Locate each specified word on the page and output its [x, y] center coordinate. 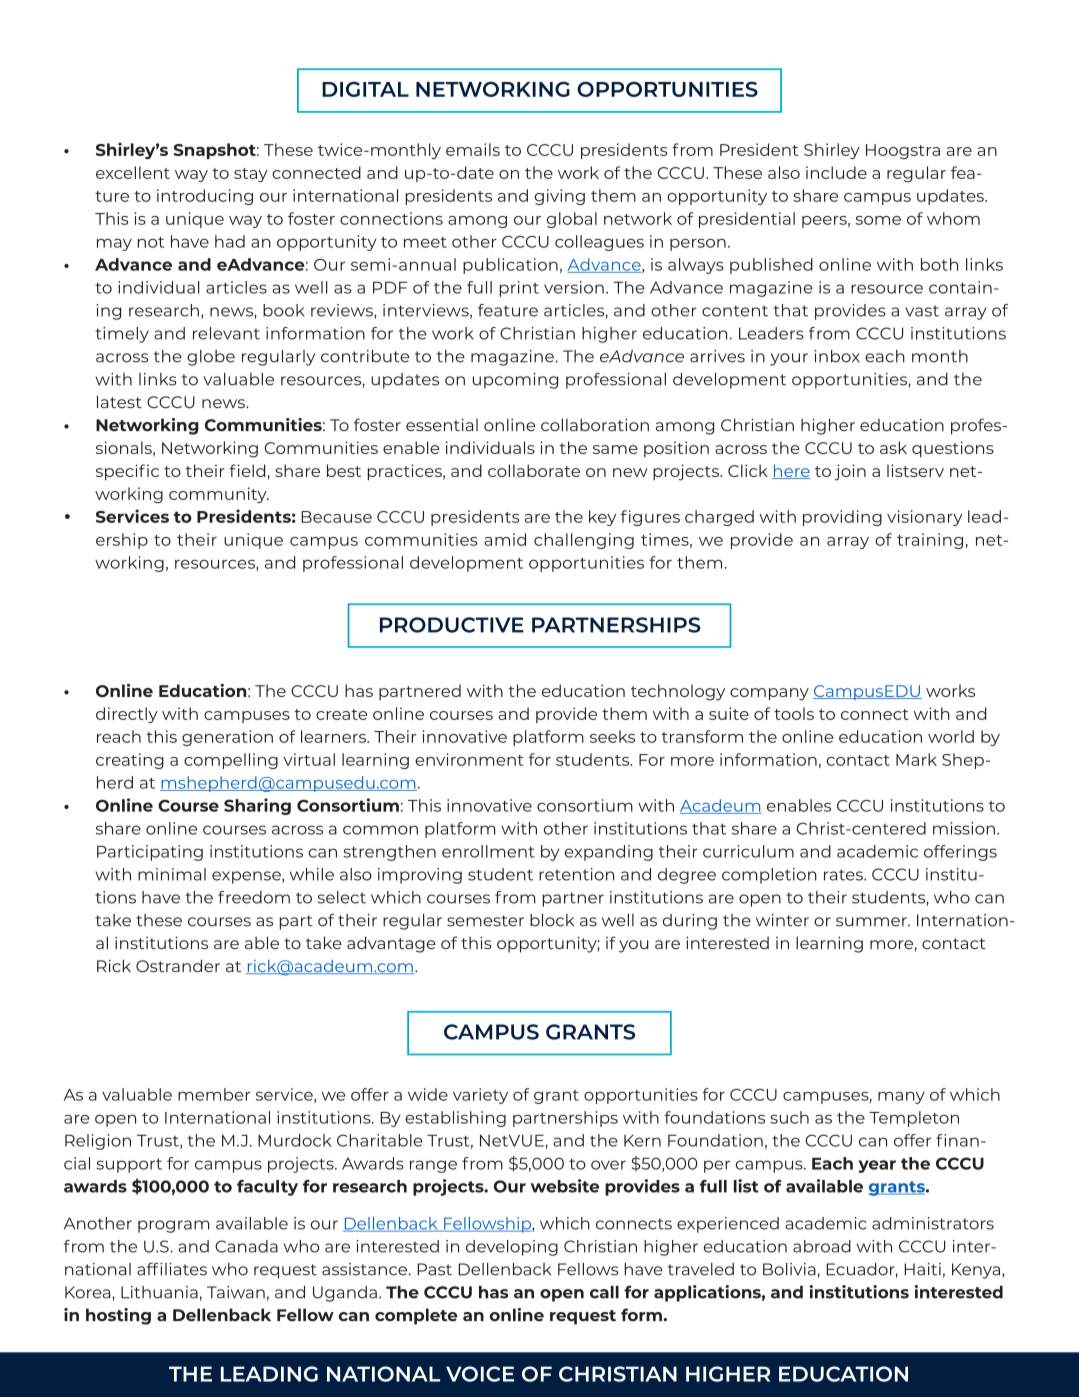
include [836, 172]
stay [251, 175]
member [214, 1094]
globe [211, 358]
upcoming [515, 381]
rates [844, 875]
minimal [172, 874]
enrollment [488, 851]
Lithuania [159, 1292]
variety [480, 1096]
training [930, 541]
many [901, 1097]
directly [127, 715]
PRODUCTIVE [452, 625]
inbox [837, 356]
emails [473, 149]
